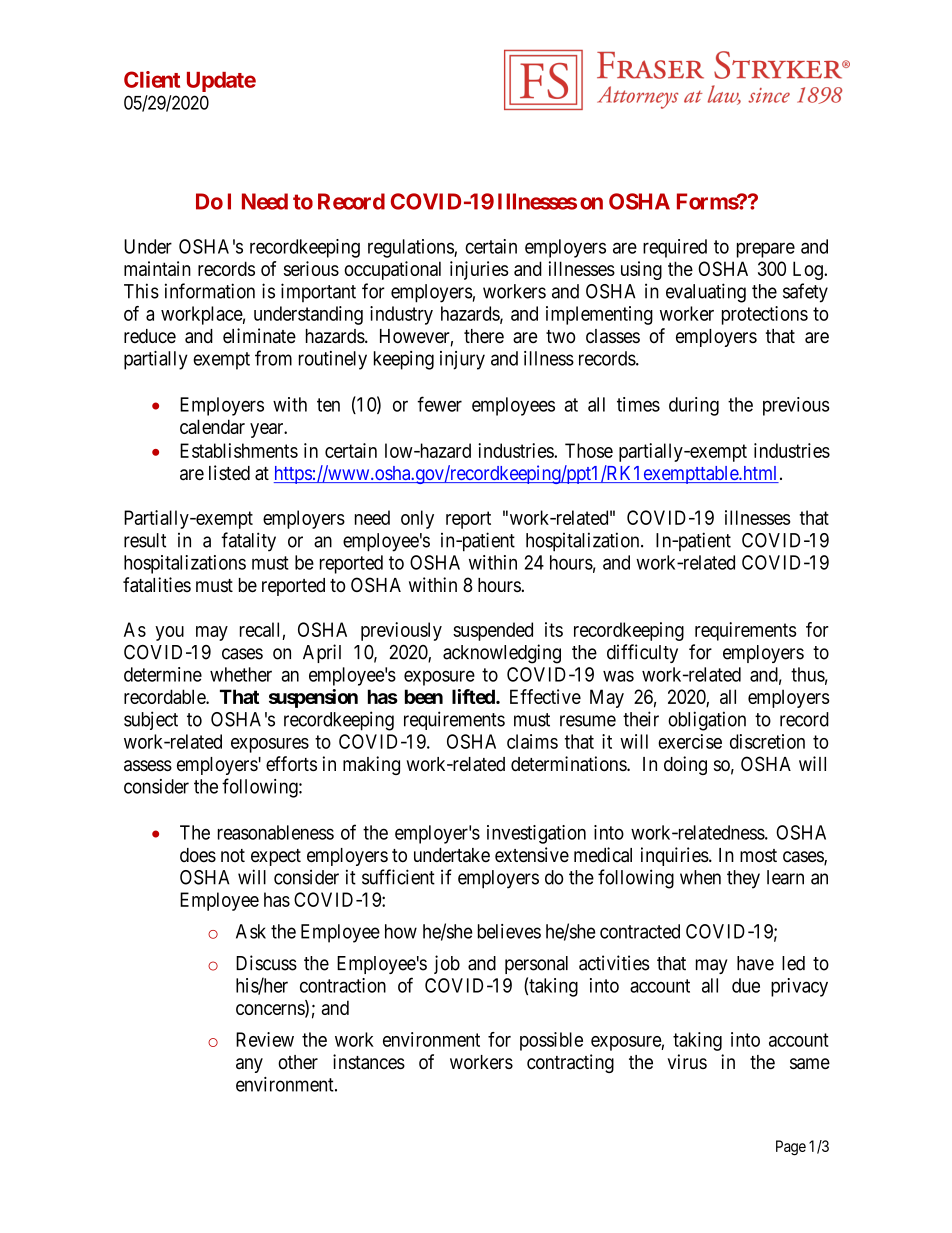 The image size is (952, 1233). What do you see at coordinates (239, 450) in the screenshot?
I see `Establishments` at bounding box center [239, 450].
